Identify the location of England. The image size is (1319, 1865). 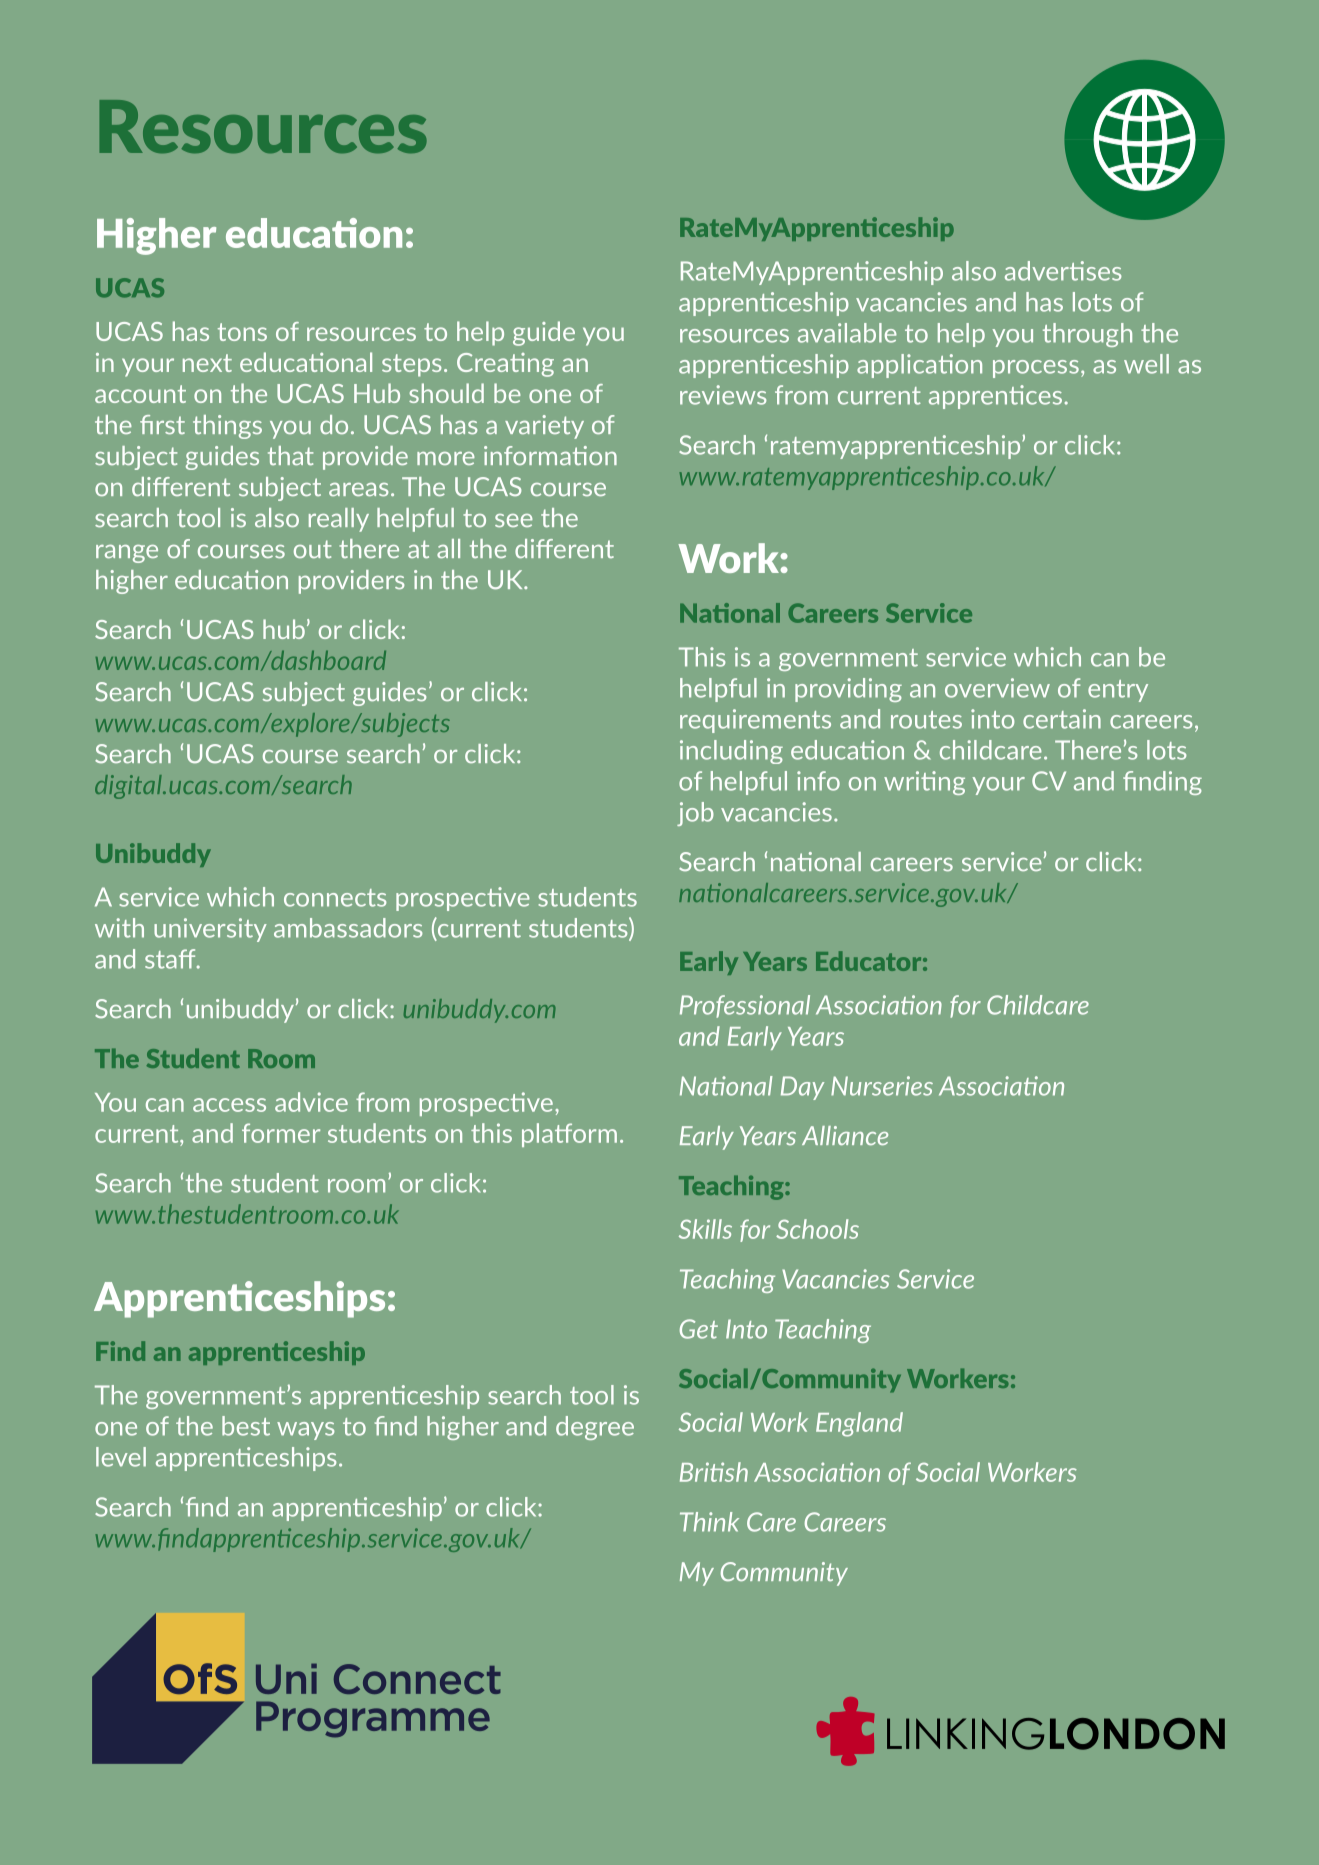
(859, 1424).
